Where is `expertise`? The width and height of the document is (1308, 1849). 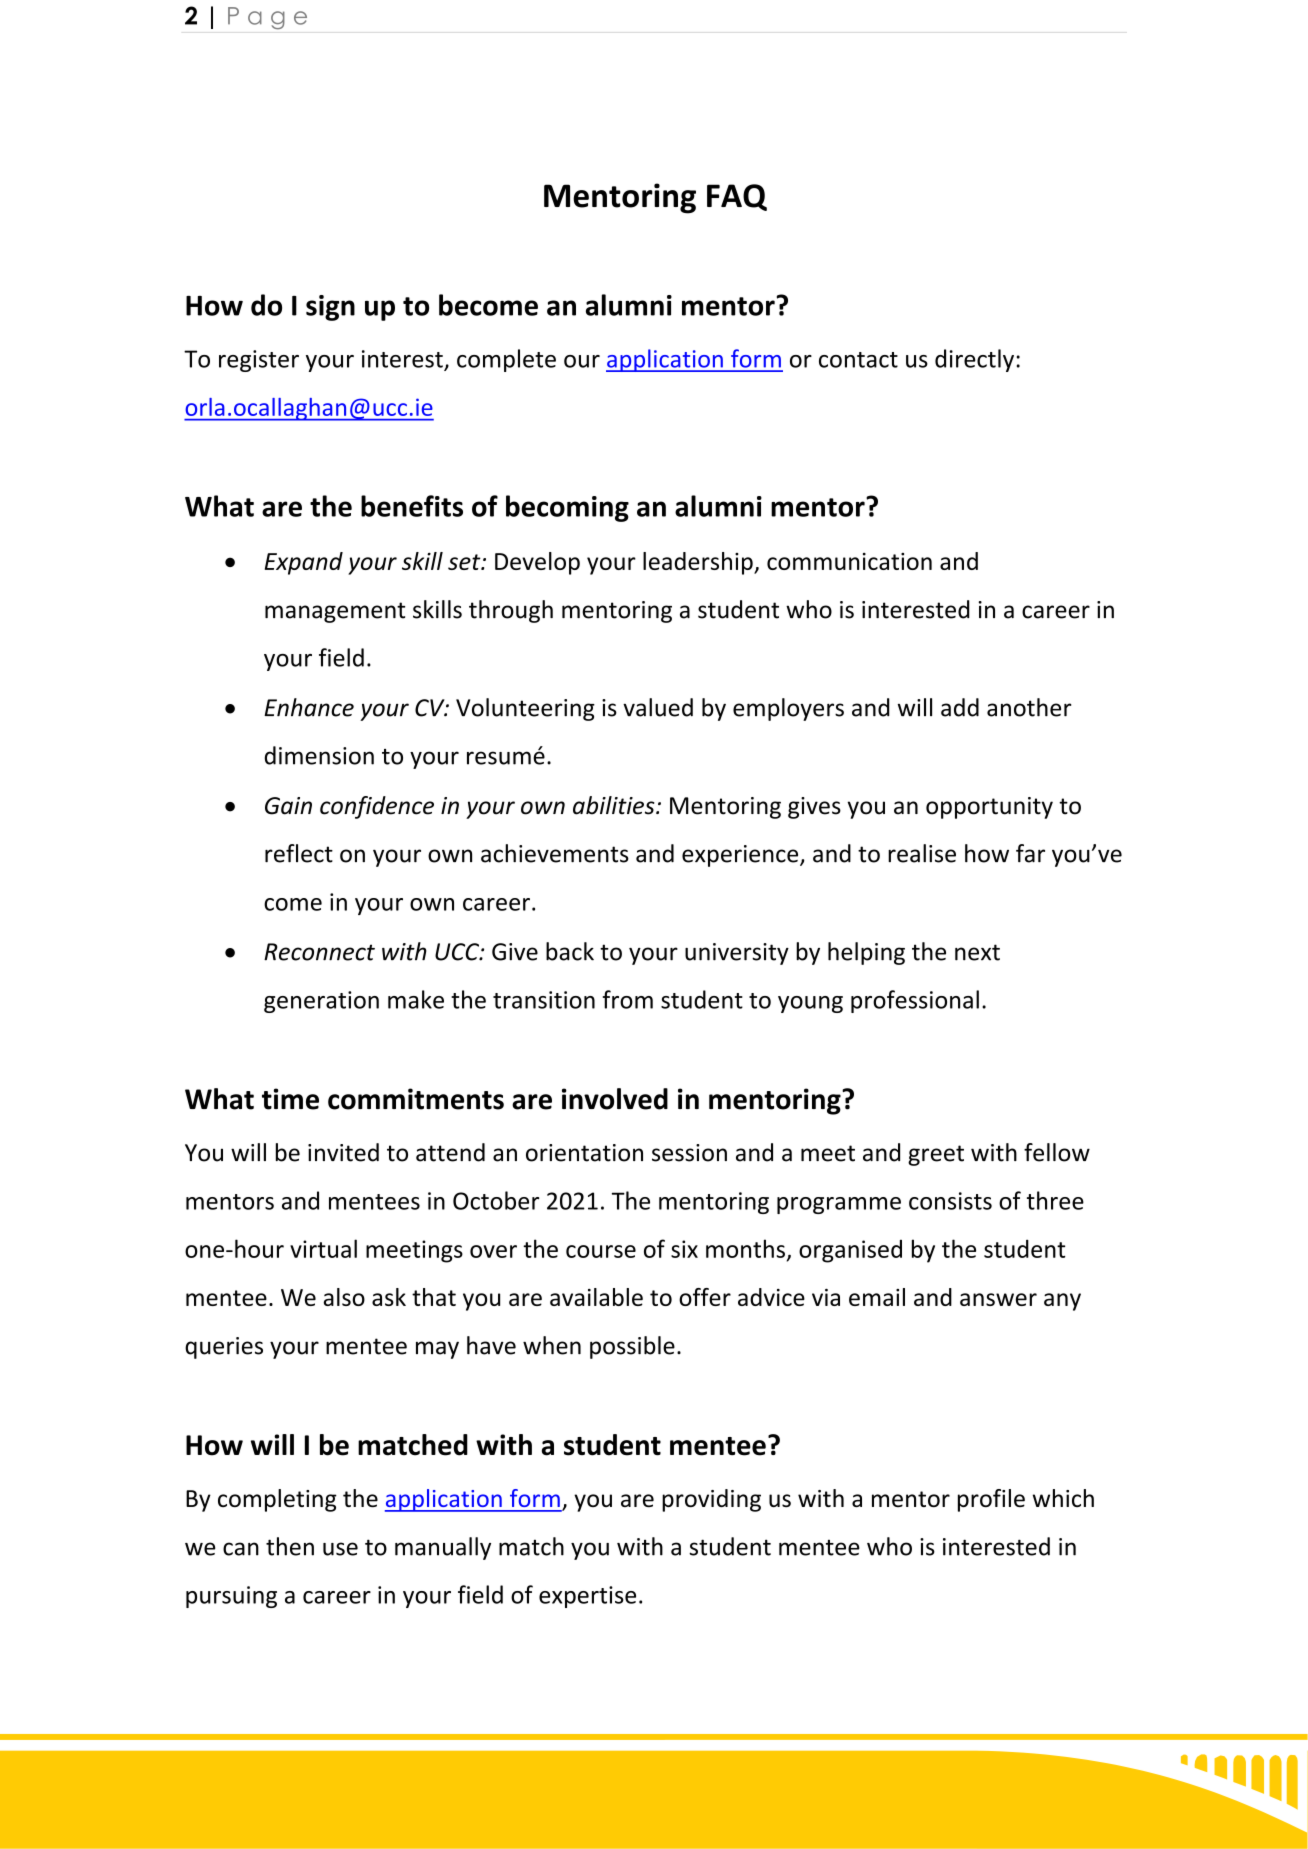 expertise is located at coordinates (587, 1597).
